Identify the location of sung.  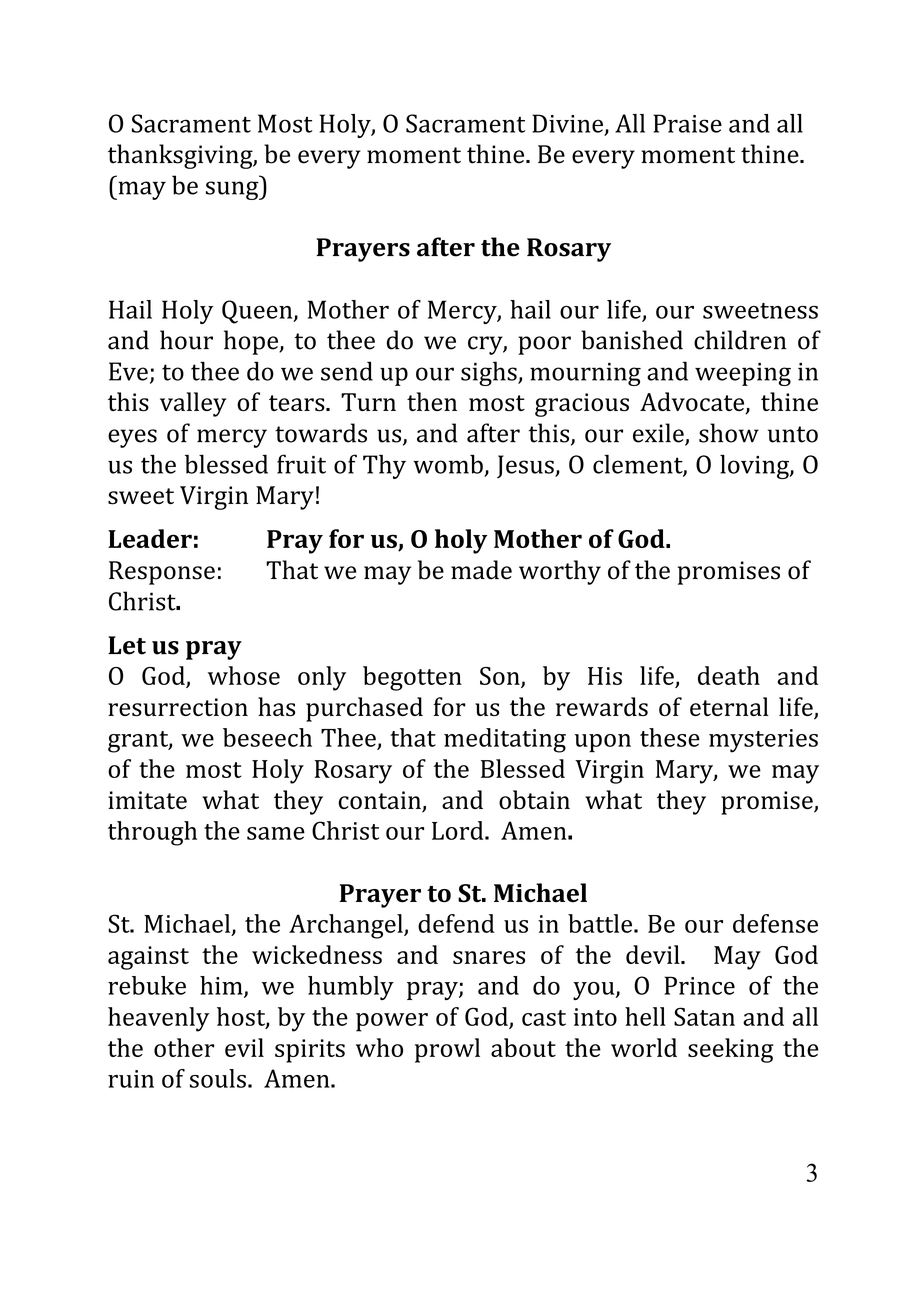
(233, 190).
